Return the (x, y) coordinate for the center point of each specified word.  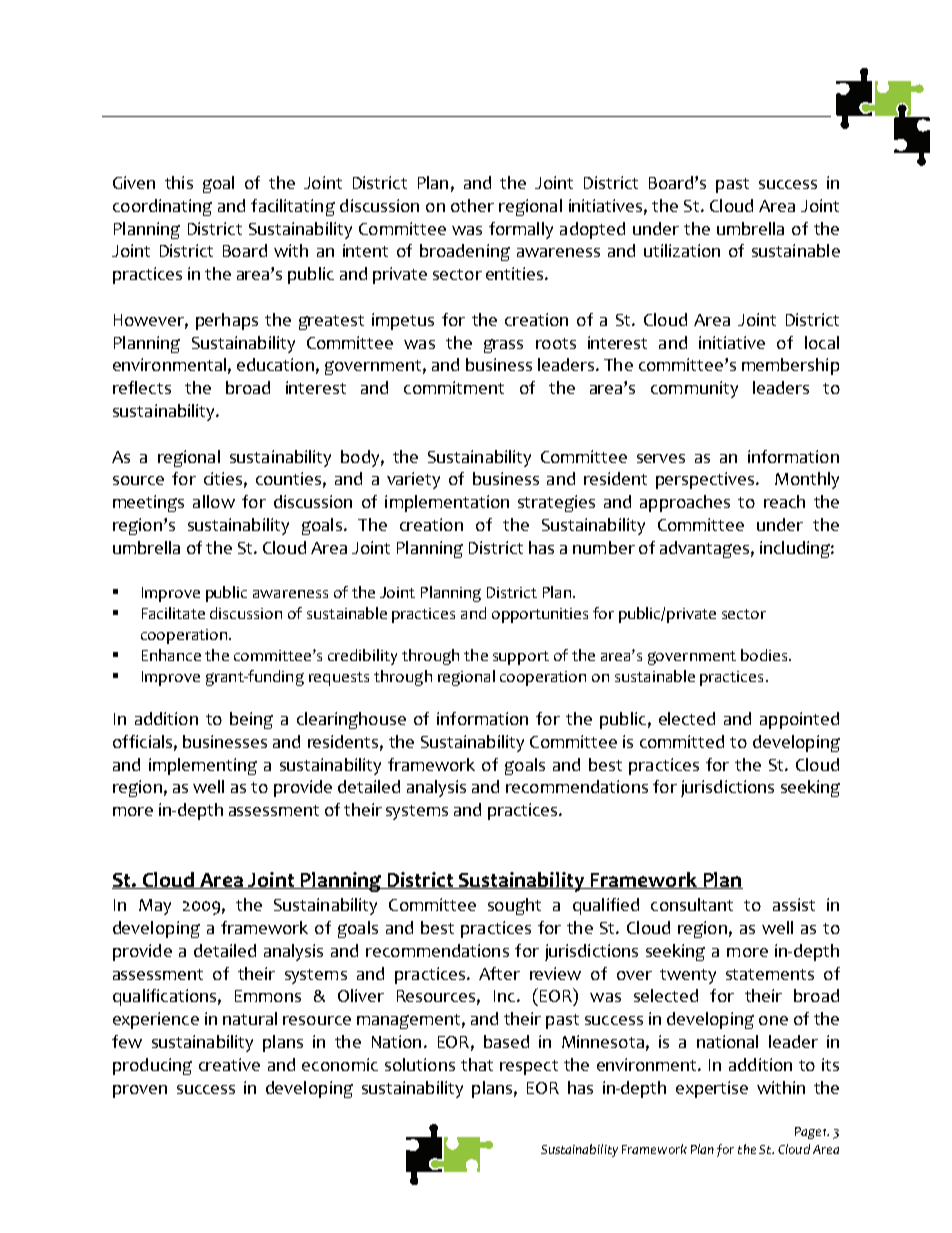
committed (682, 741)
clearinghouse (351, 720)
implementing (203, 766)
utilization (682, 250)
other (472, 205)
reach (784, 501)
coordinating (162, 207)
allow (214, 501)
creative (229, 1064)
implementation (447, 503)
